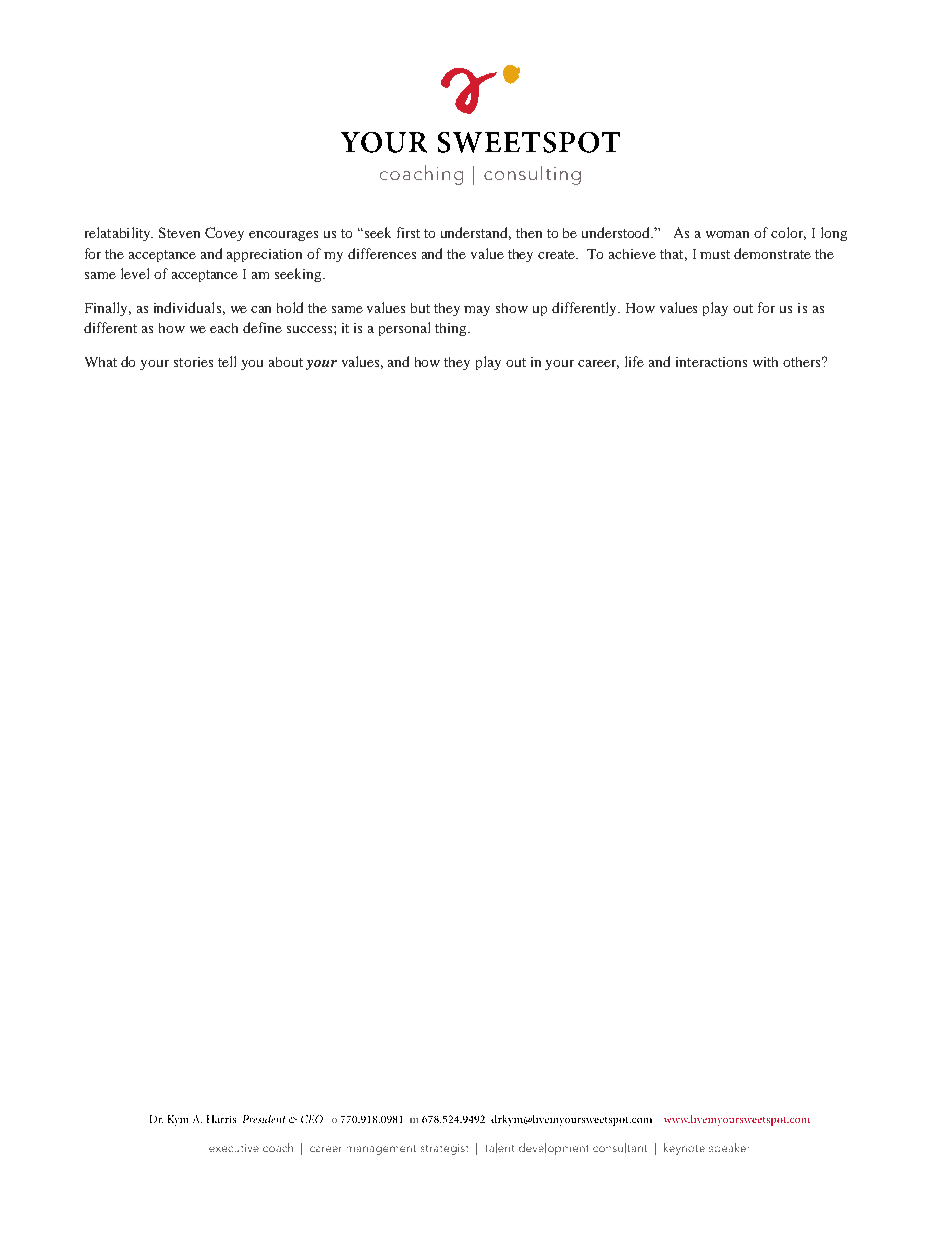  Describe the element at coordinates (512, 308) in the document. I see `show` at that location.
